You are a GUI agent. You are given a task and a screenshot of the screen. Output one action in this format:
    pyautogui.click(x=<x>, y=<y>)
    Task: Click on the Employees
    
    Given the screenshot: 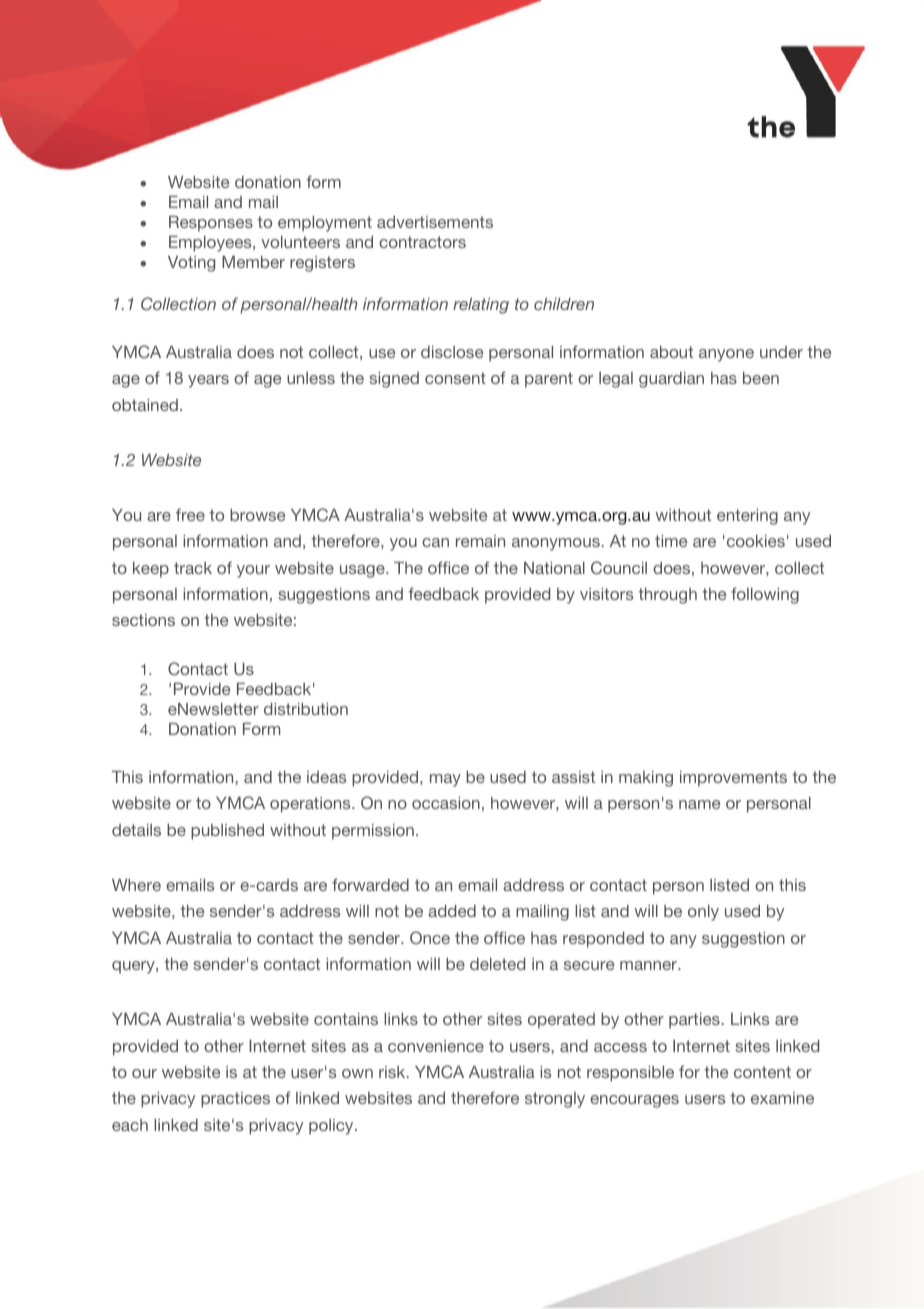 What is the action you would take?
    pyautogui.click(x=211, y=244)
